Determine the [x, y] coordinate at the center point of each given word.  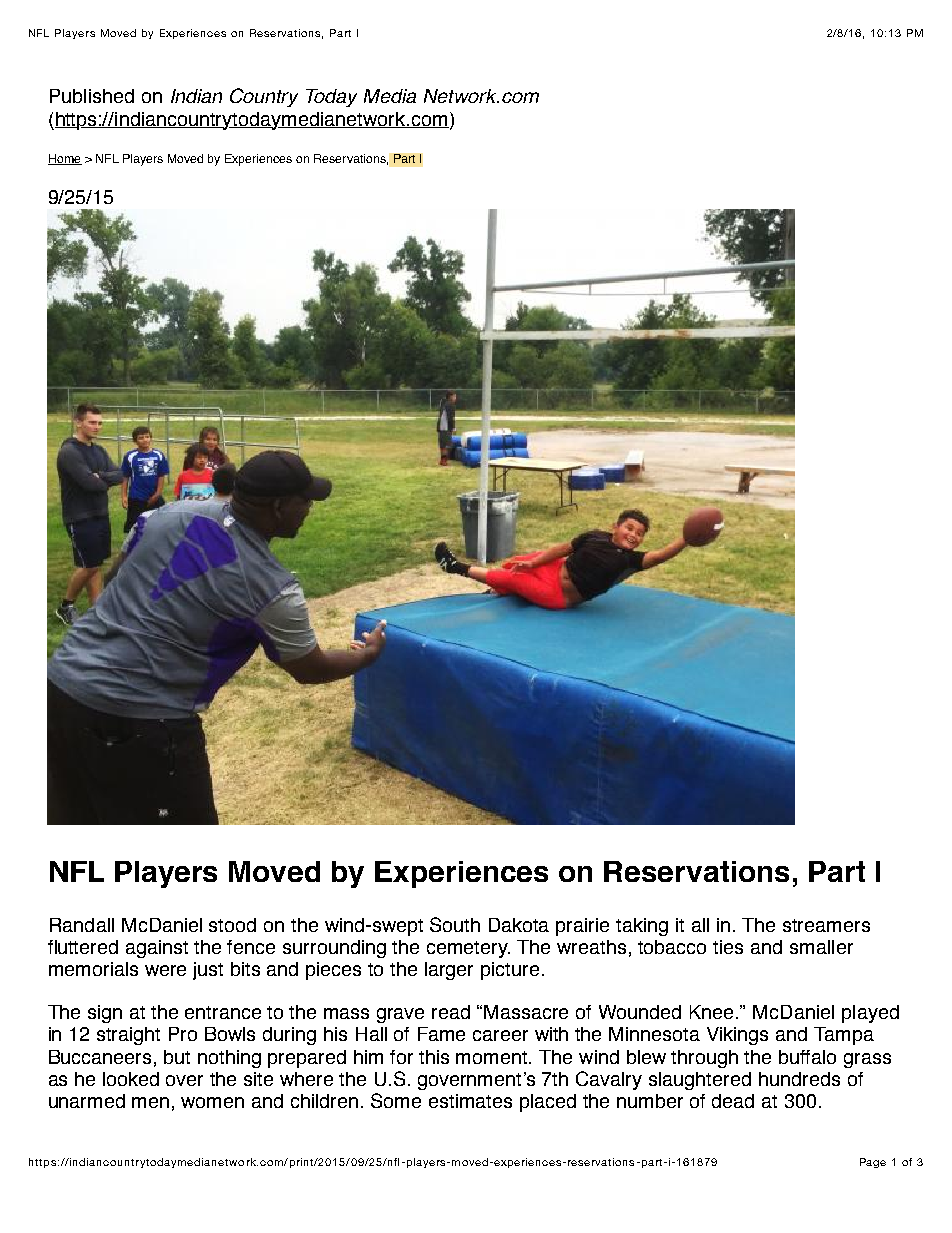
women [212, 1102]
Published [92, 96]
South [455, 924]
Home [65, 159]
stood [232, 925]
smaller [821, 947]
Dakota [519, 925]
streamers [826, 925]
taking [642, 927]
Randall [82, 925]
